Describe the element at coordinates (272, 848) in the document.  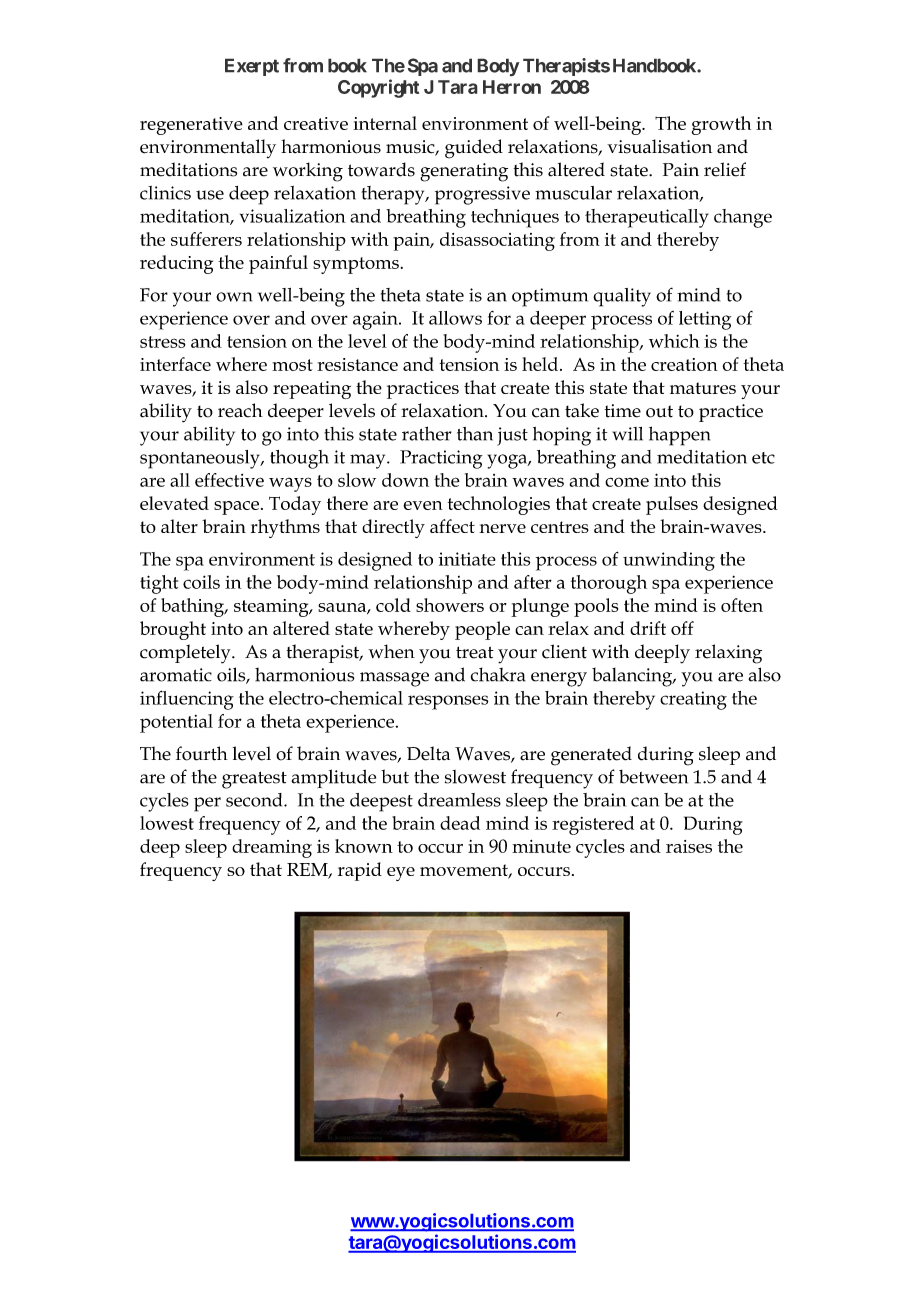
I see `dreaming` at that location.
